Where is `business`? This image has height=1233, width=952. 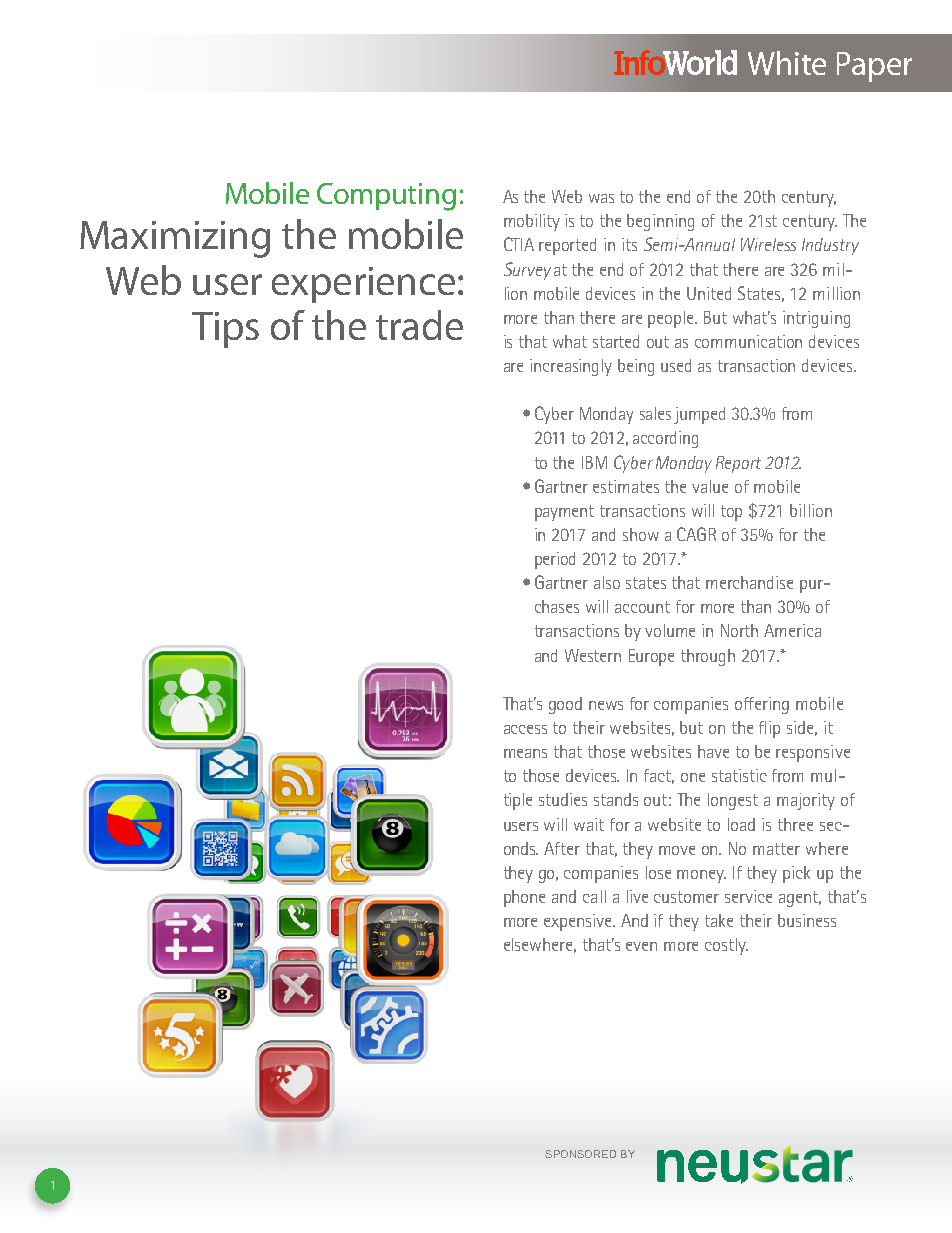
business is located at coordinates (807, 920).
